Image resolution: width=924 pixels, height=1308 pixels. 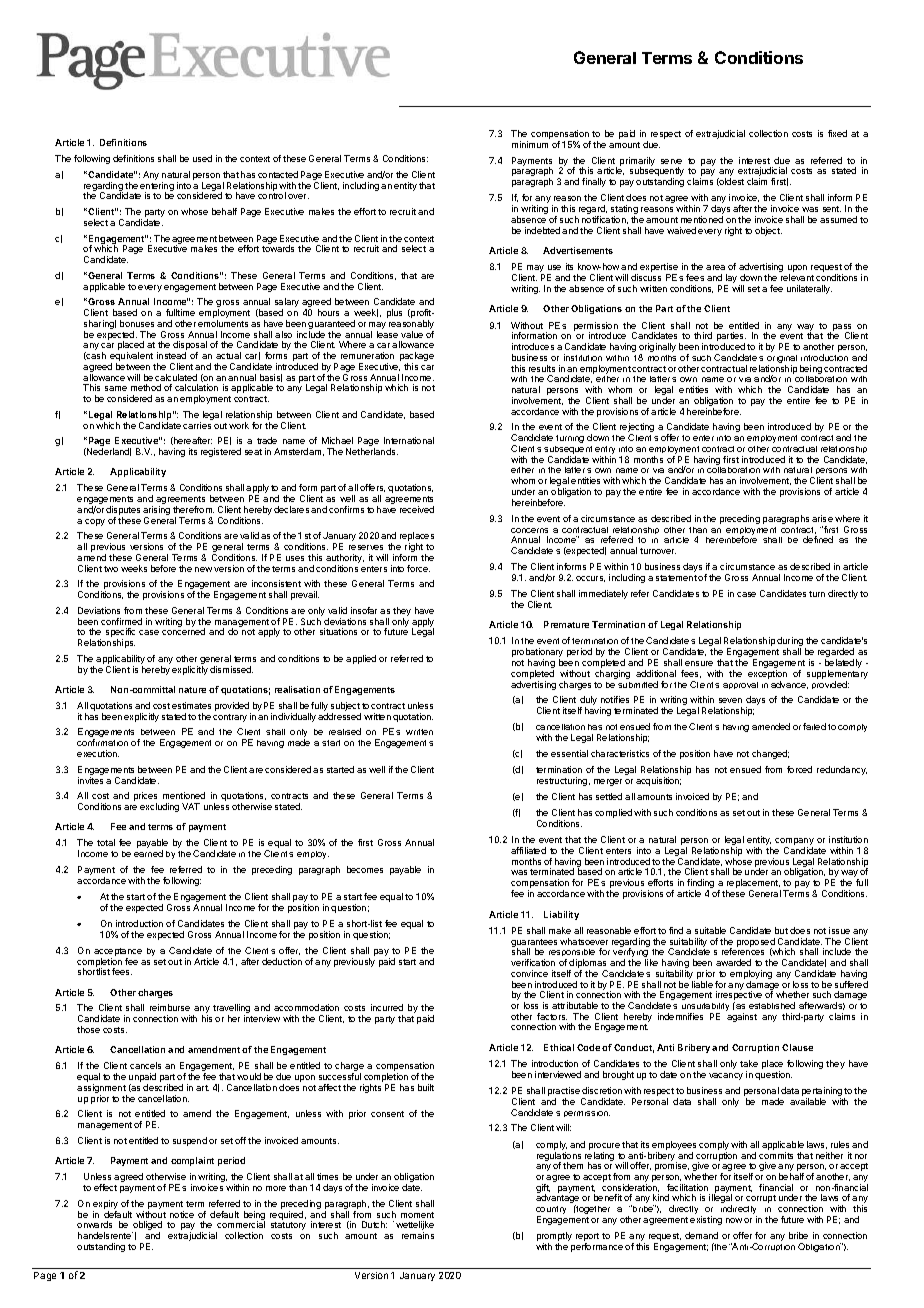 What do you see at coordinates (537, 654) in the screenshot?
I see `probationary` at bounding box center [537, 654].
